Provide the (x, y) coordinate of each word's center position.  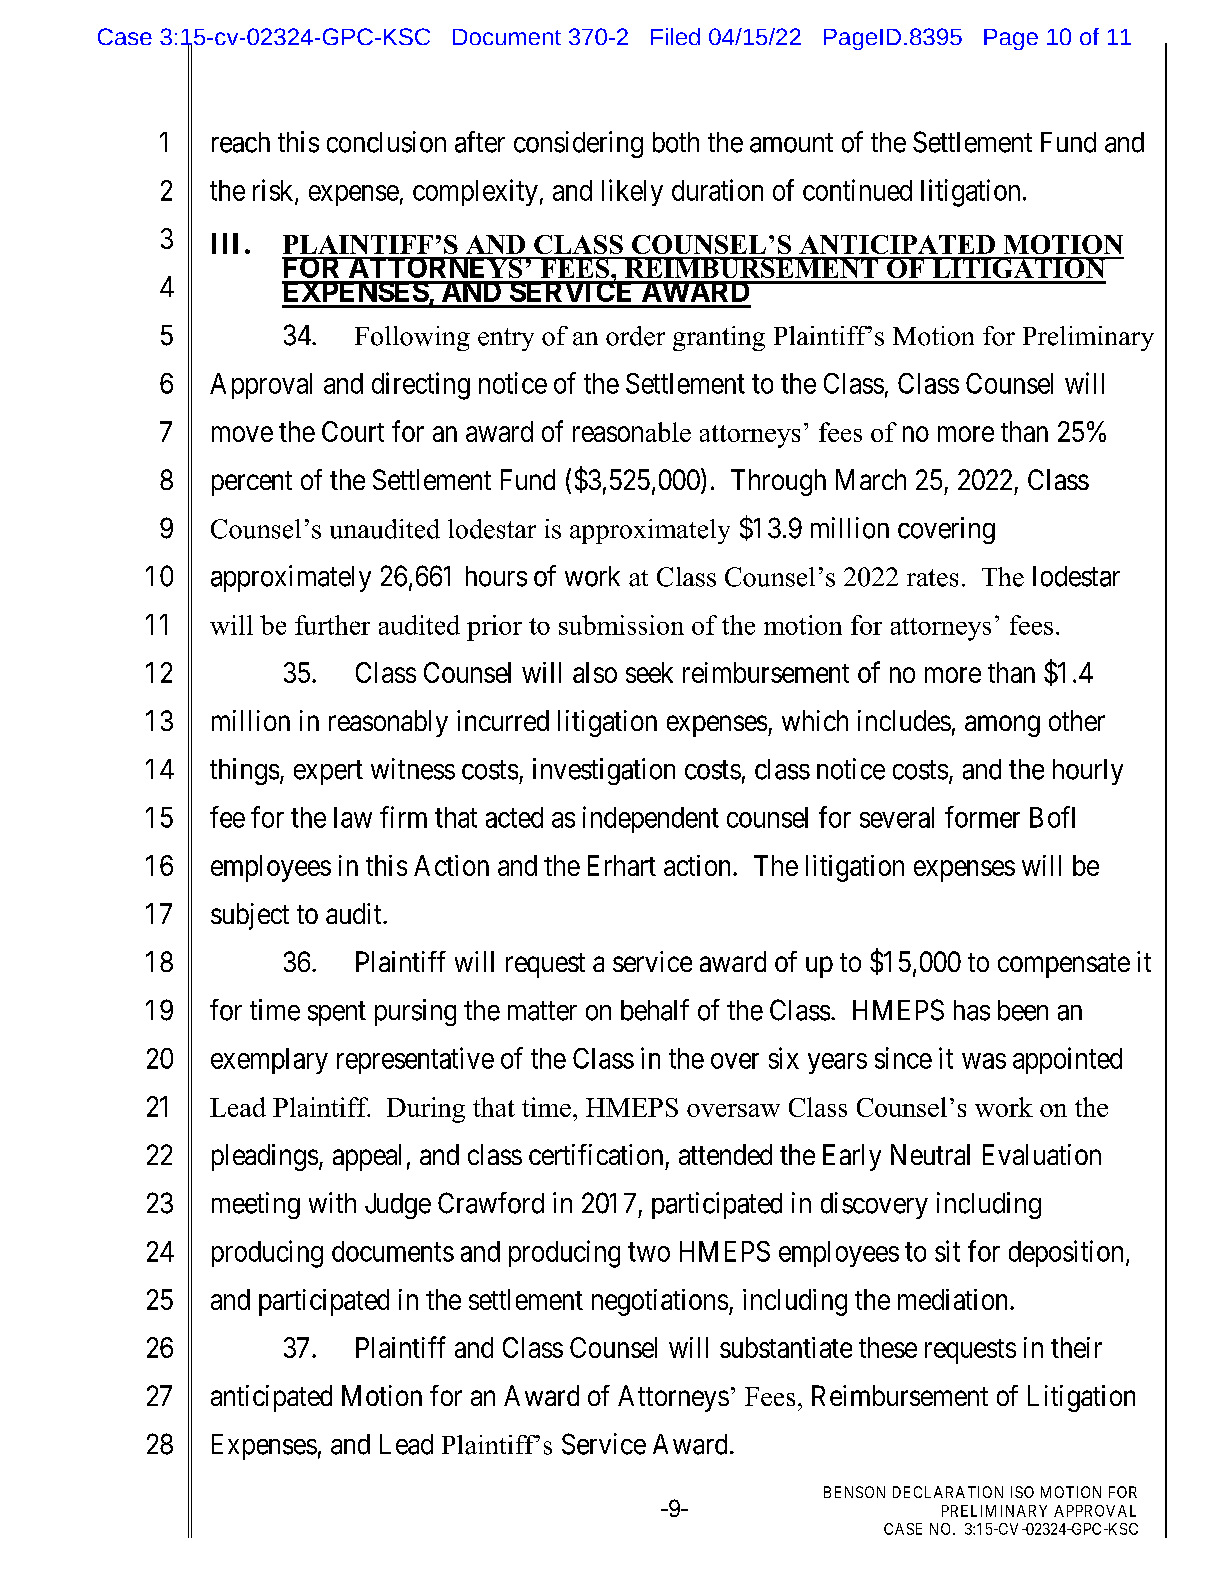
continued (857, 190)
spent (337, 1014)
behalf (655, 1010)
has (972, 1010)
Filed (675, 36)
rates (932, 578)
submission (621, 625)
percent (252, 483)
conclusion (386, 142)
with (332, 1202)
